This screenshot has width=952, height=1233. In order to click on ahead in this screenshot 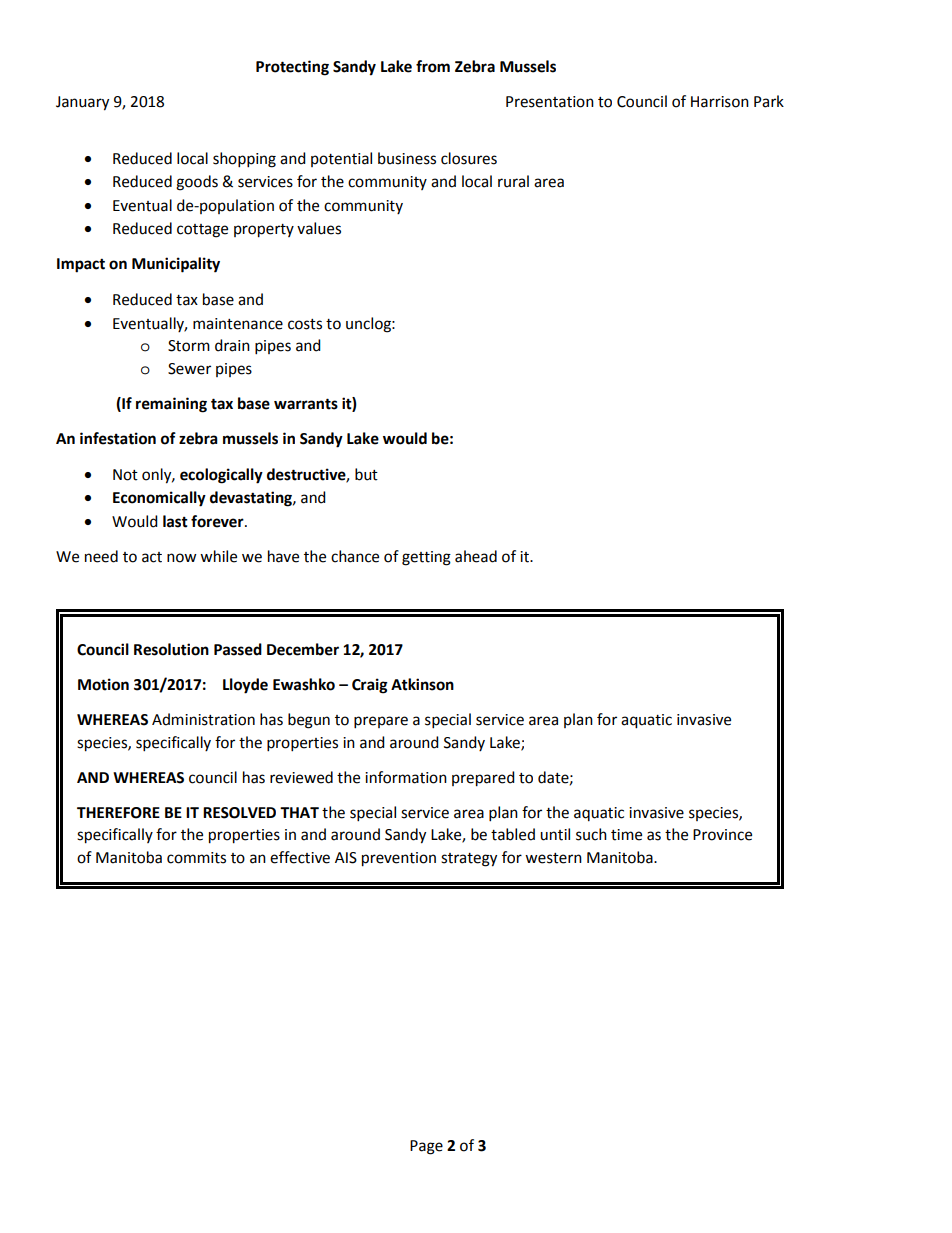, I will do `click(476, 556)`.
